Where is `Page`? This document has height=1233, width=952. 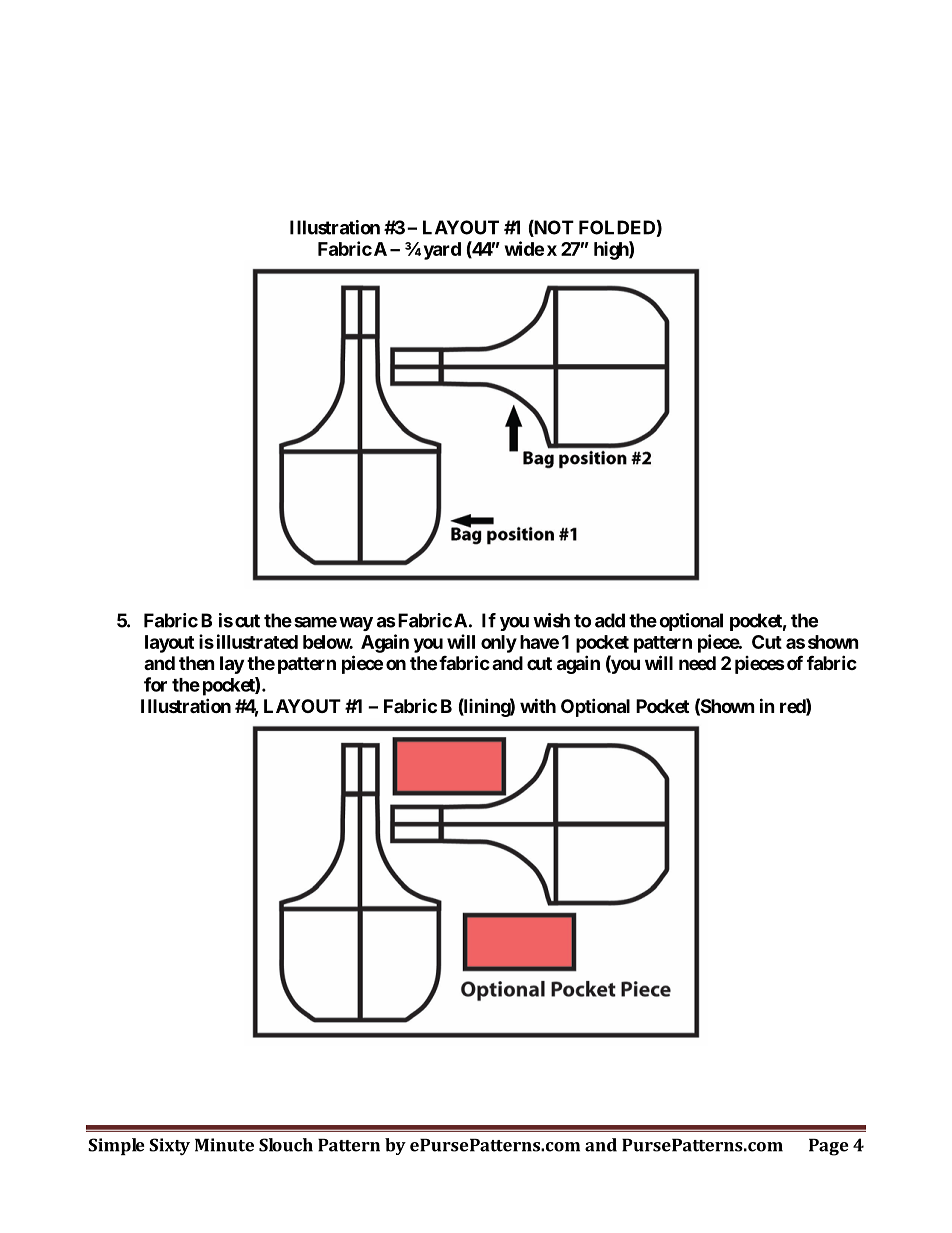 Page is located at coordinates (828, 1147).
